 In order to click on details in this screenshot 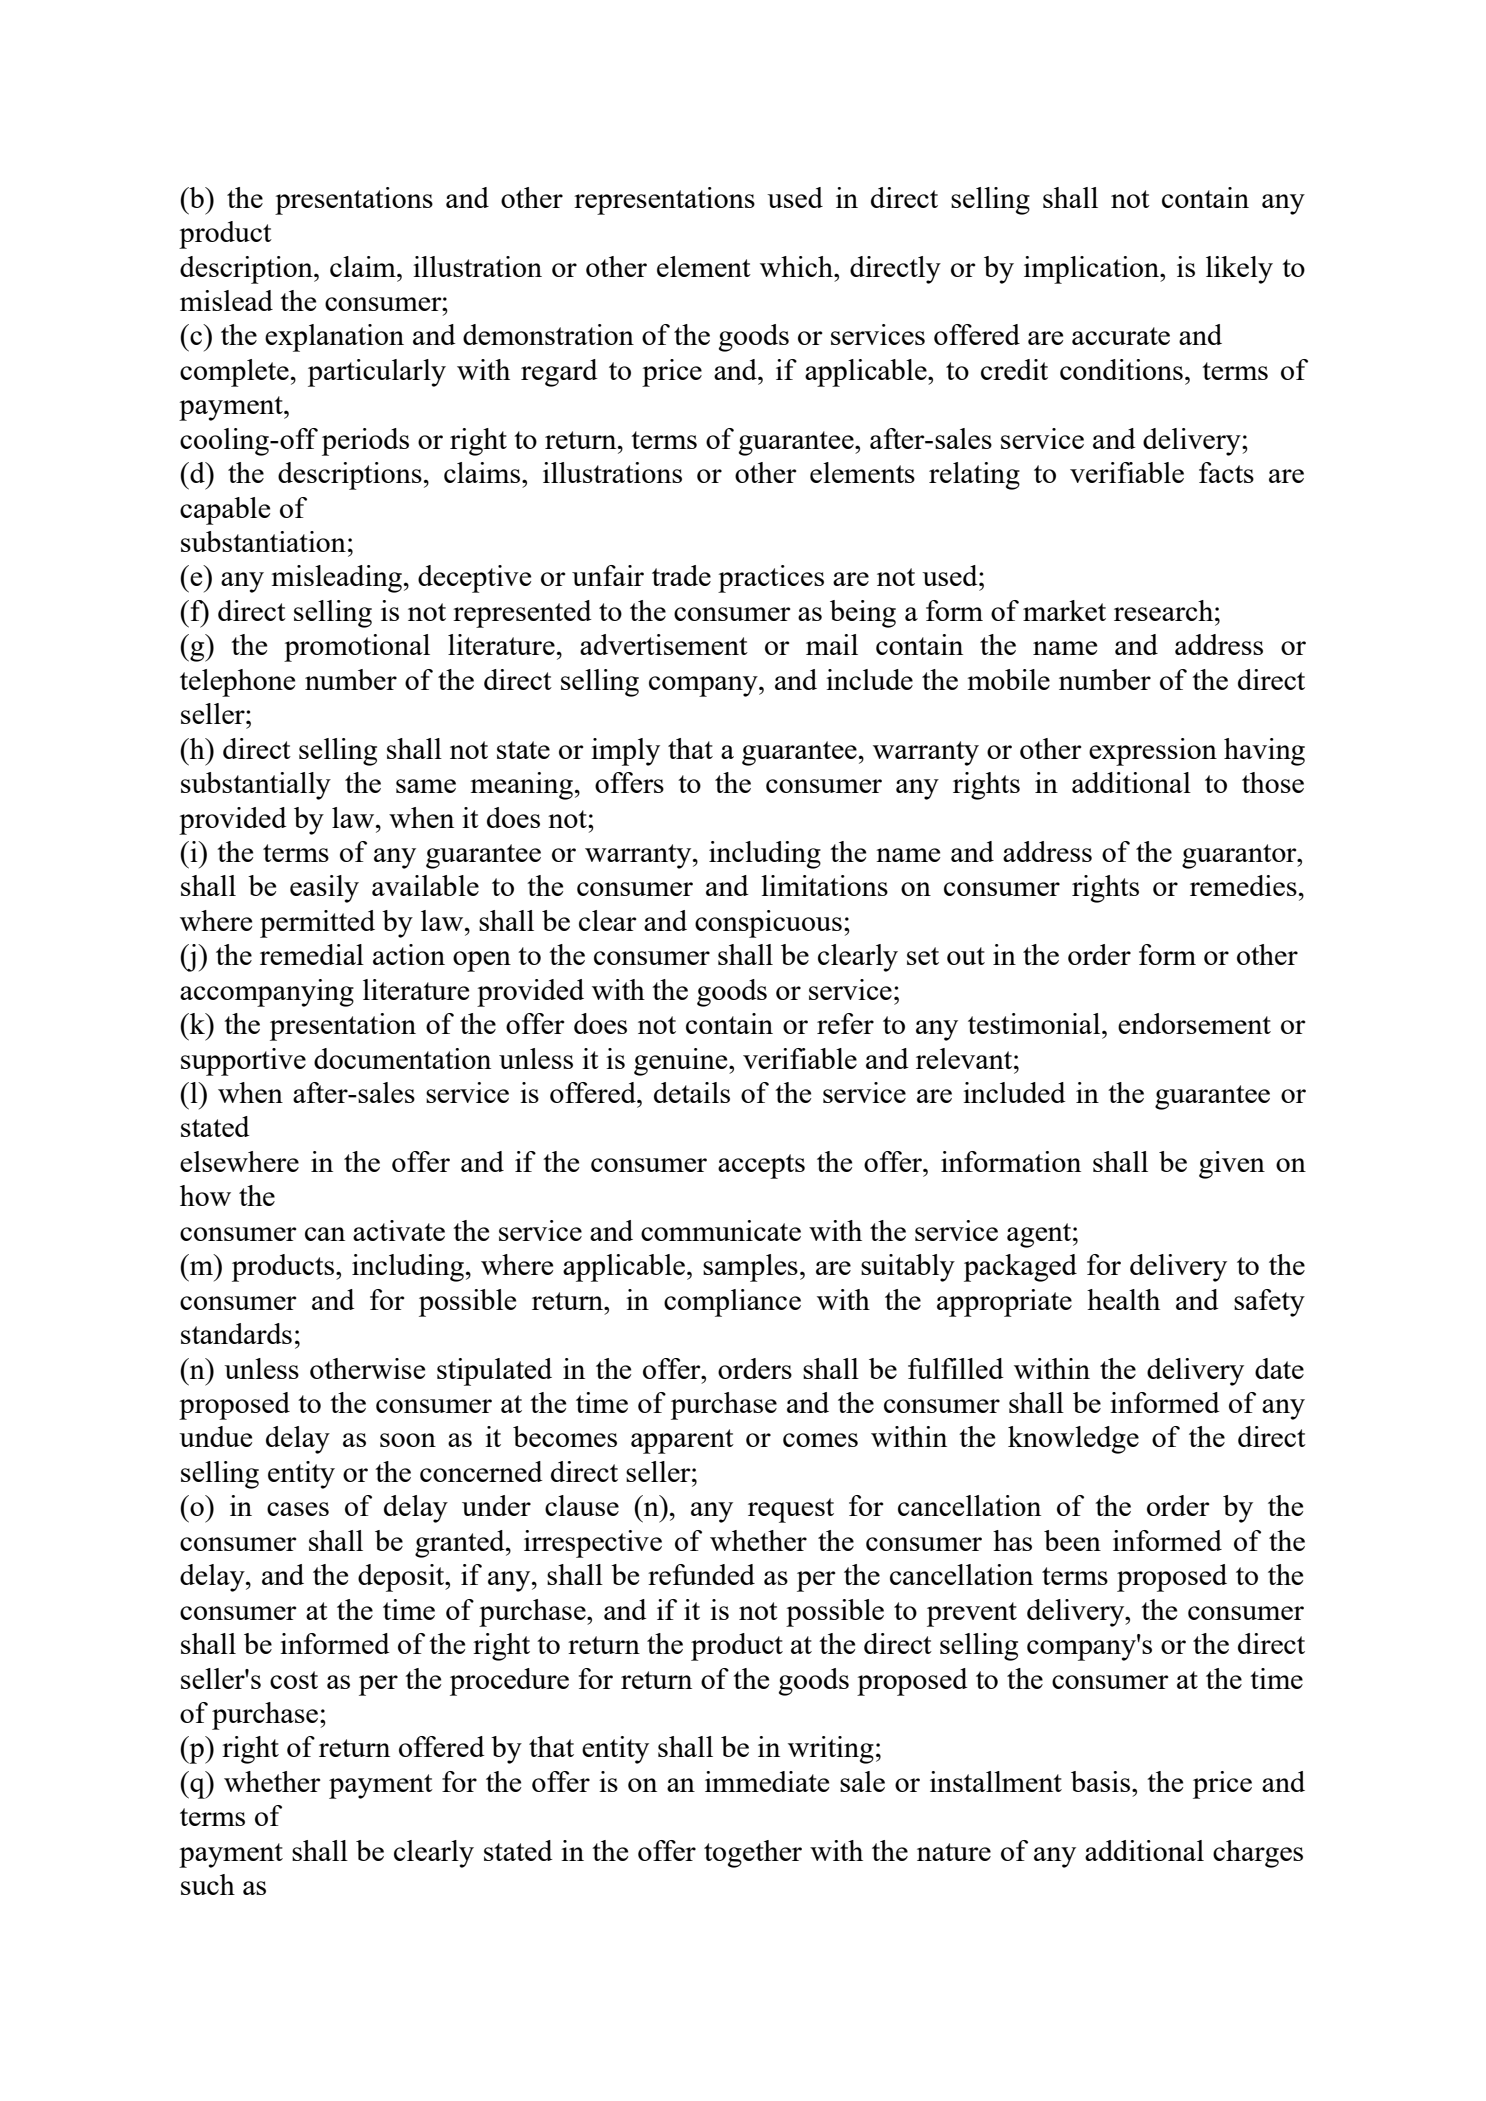, I will do `click(692, 1092)`.
